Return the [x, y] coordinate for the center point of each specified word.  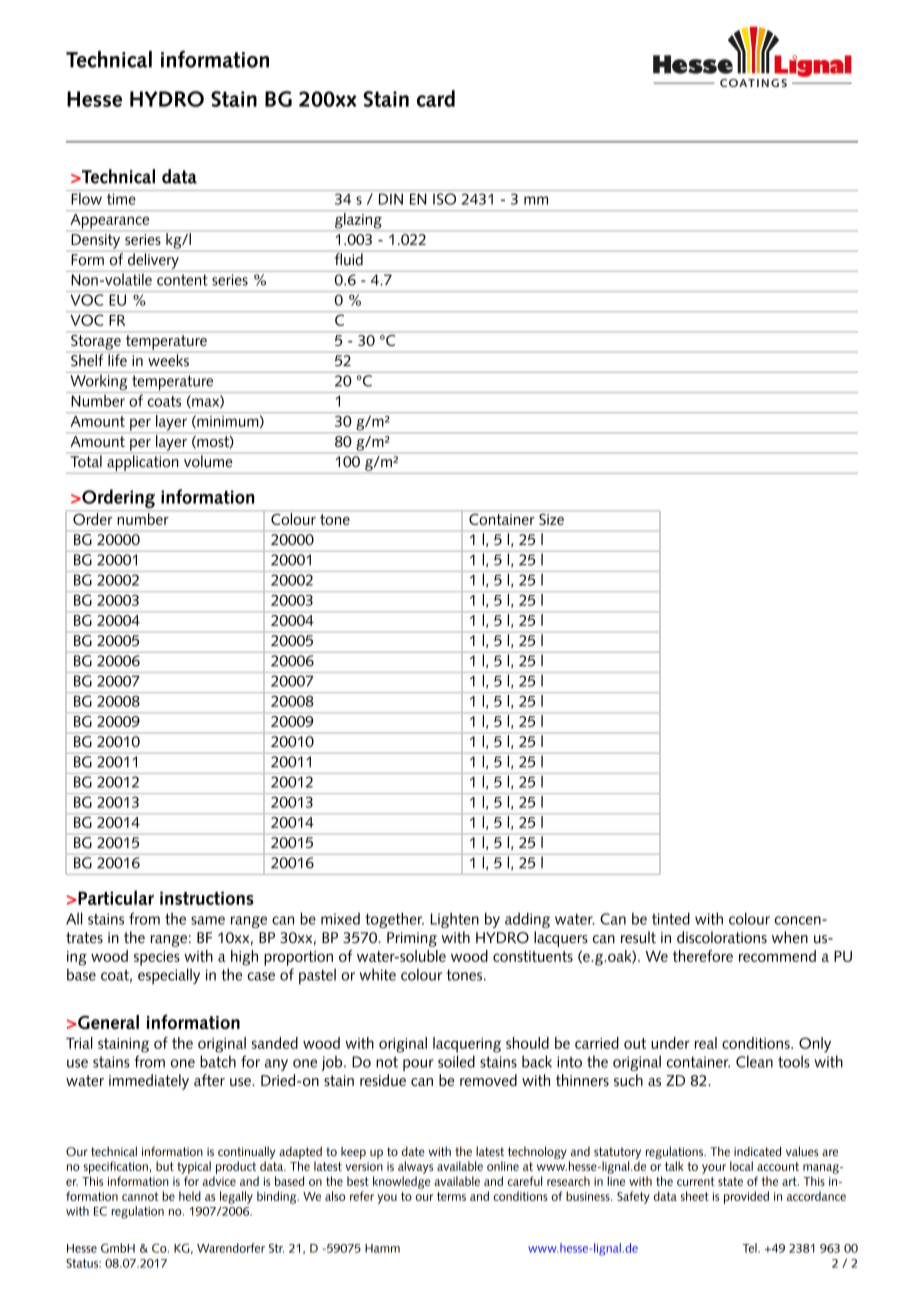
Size [551, 519]
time [121, 199]
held [190, 1196]
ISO [444, 199]
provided [746, 1197]
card [436, 98]
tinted [671, 918]
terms [451, 1196]
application [142, 463]
